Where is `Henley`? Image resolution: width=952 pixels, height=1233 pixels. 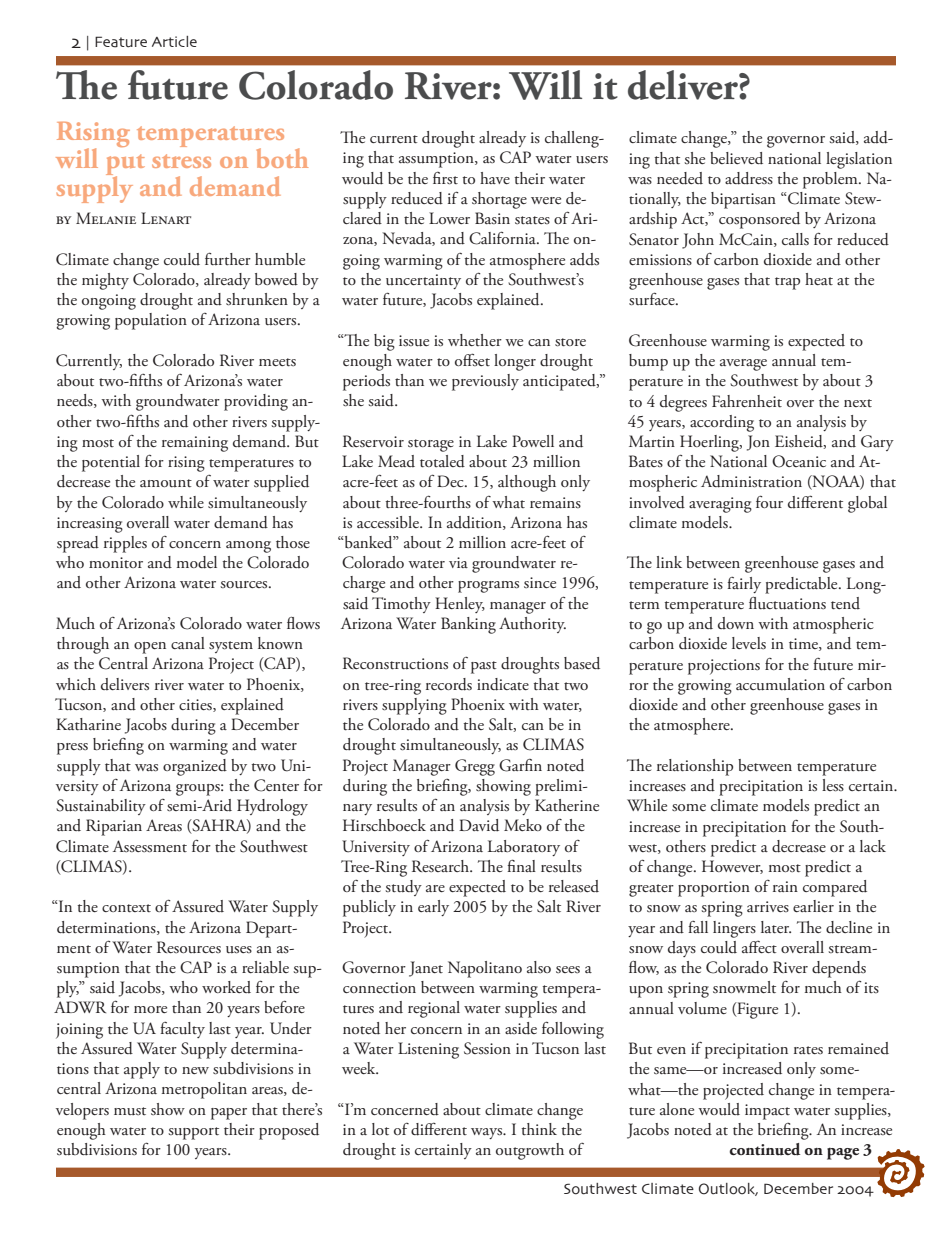 Henley is located at coordinates (460, 605).
